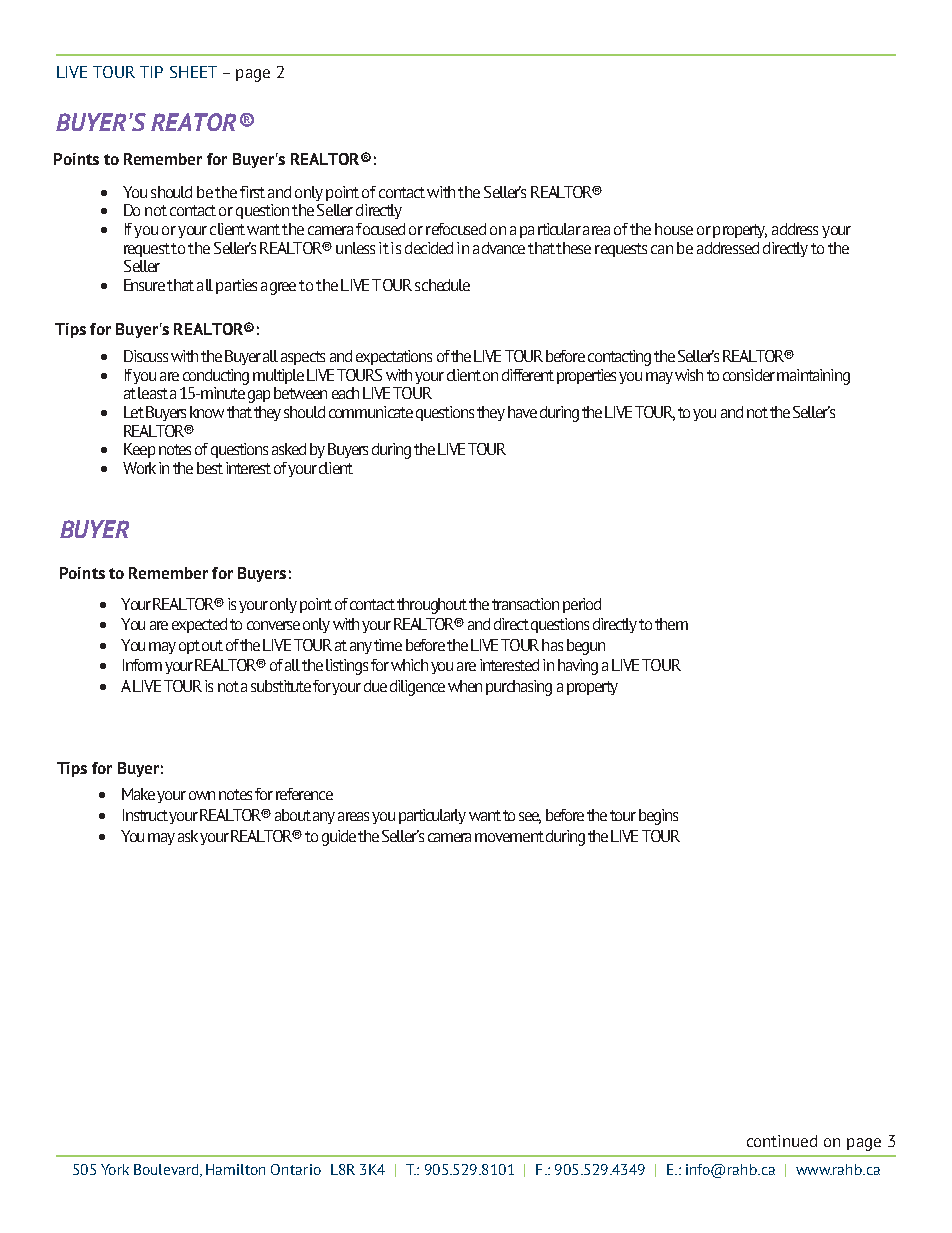  I want to click on Ontario, so click(296, 1169).
